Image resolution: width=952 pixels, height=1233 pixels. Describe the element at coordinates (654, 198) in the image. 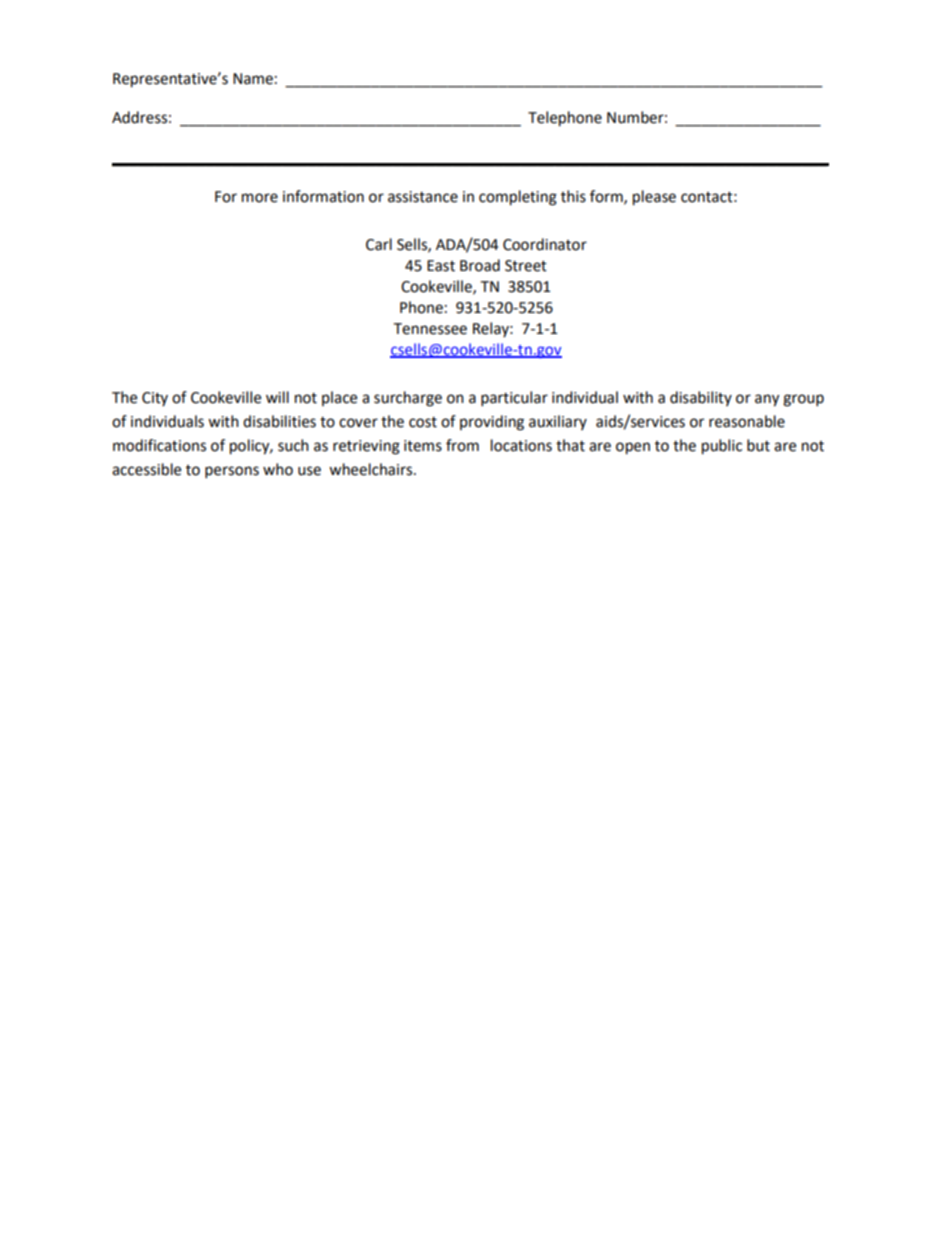

I see `please` at that location.
